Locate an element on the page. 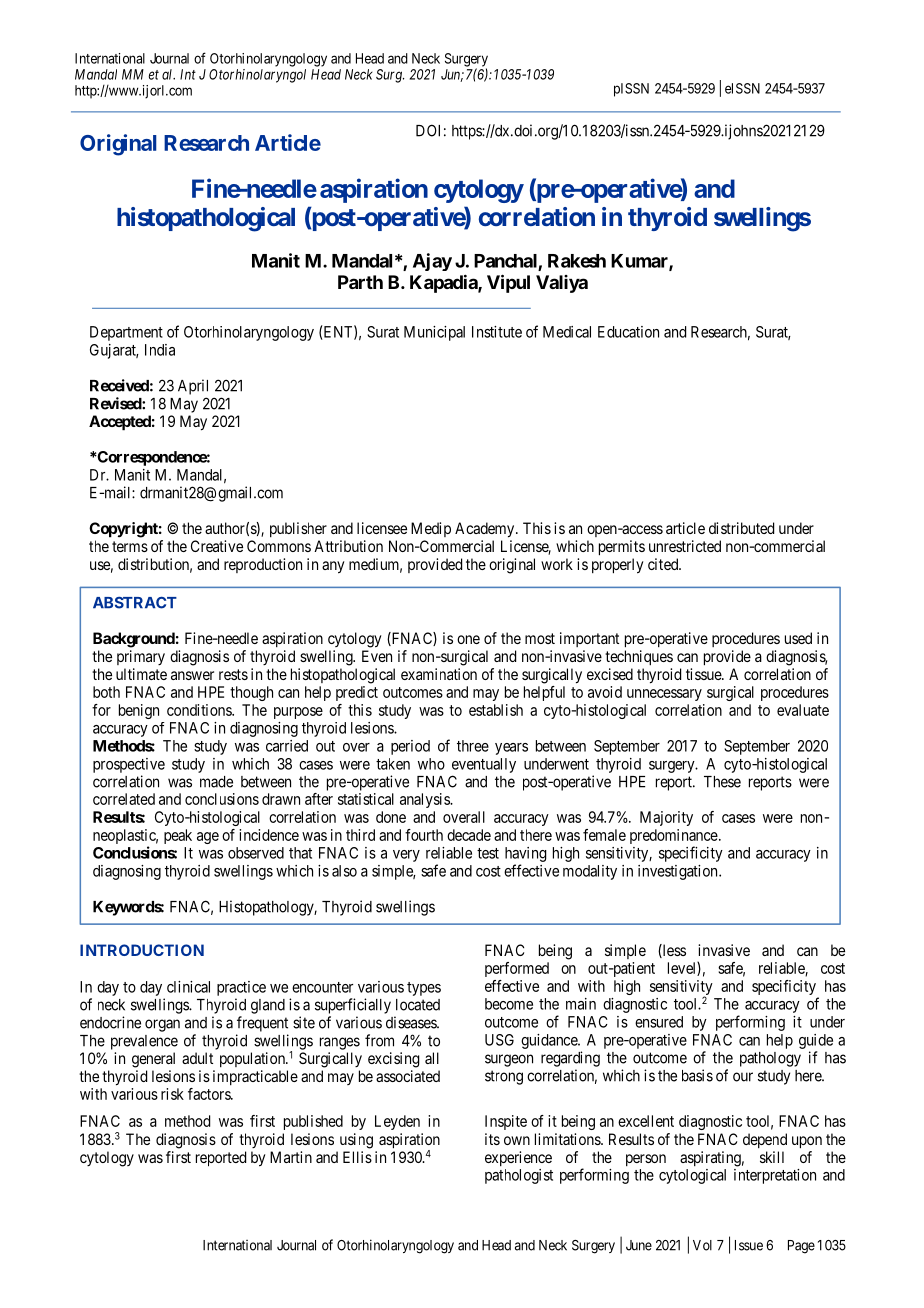  cited is located at coordinates (664, 564).
